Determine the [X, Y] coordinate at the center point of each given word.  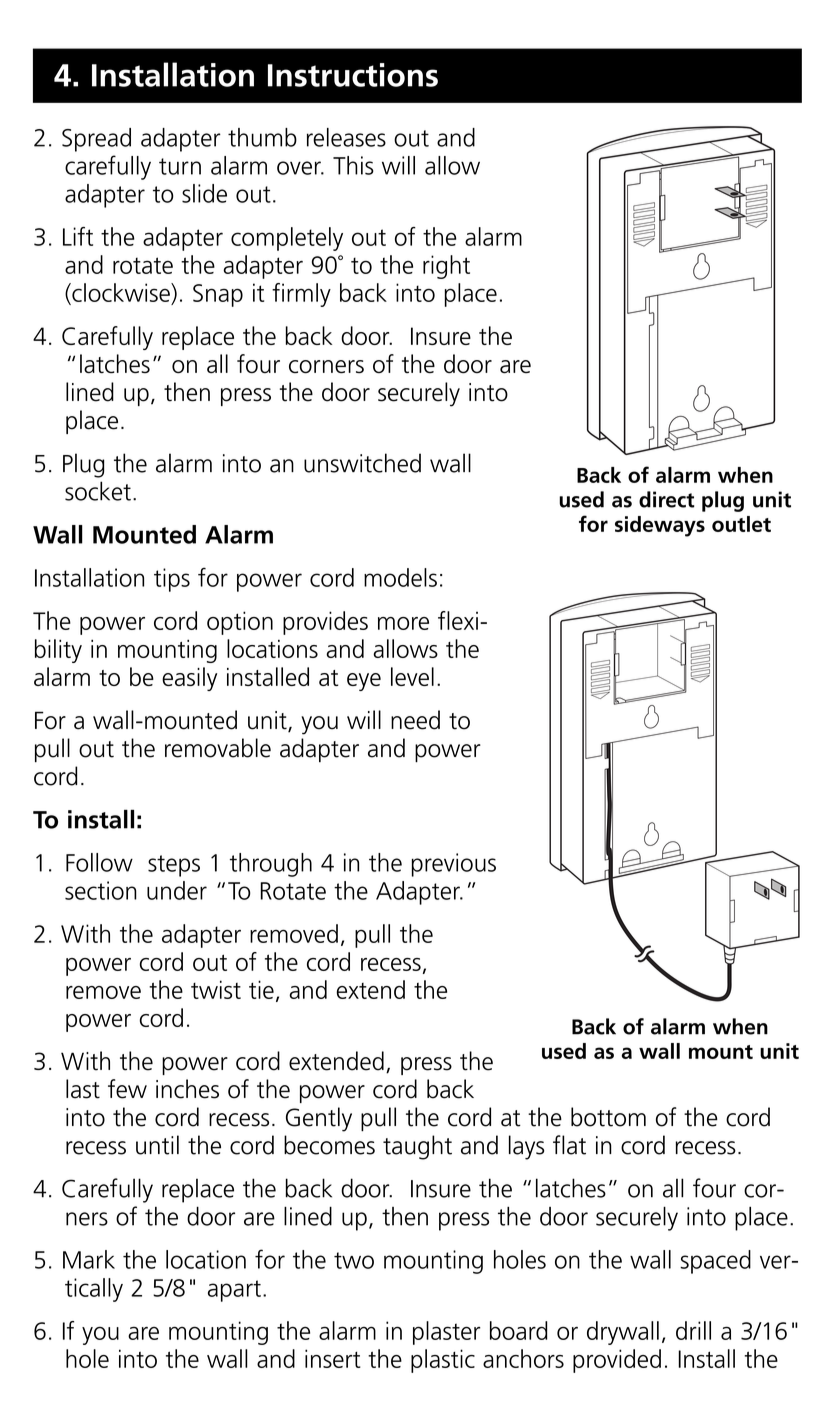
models [400, 577]
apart [234, 1291]
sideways [660, 526]
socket [98, 491]
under [177, 890]
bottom [608, 1117]
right [446, 267]
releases [346, 137]
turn [180, 166]
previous [454, 865]
